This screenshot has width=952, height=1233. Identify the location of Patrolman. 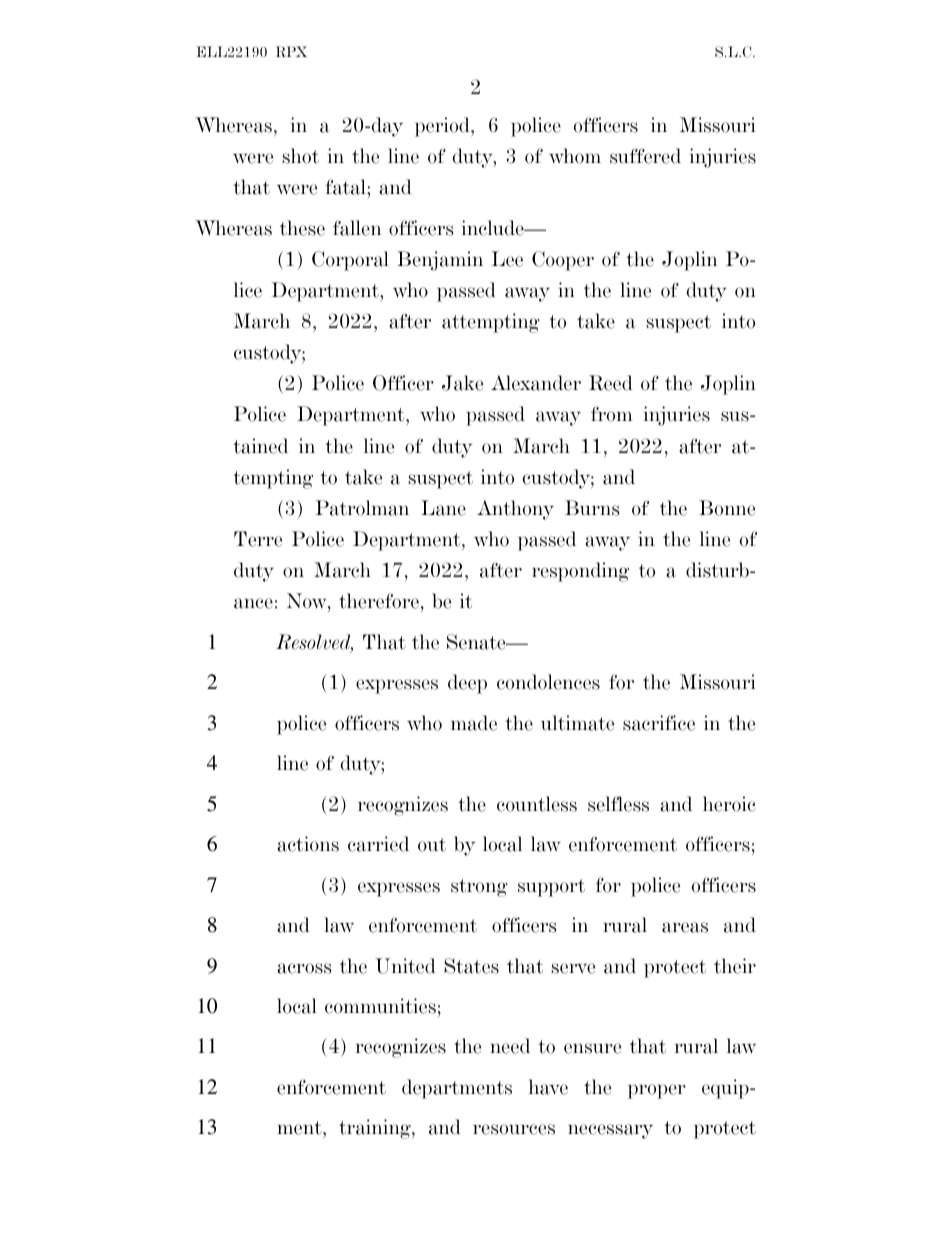
(362, 508).
